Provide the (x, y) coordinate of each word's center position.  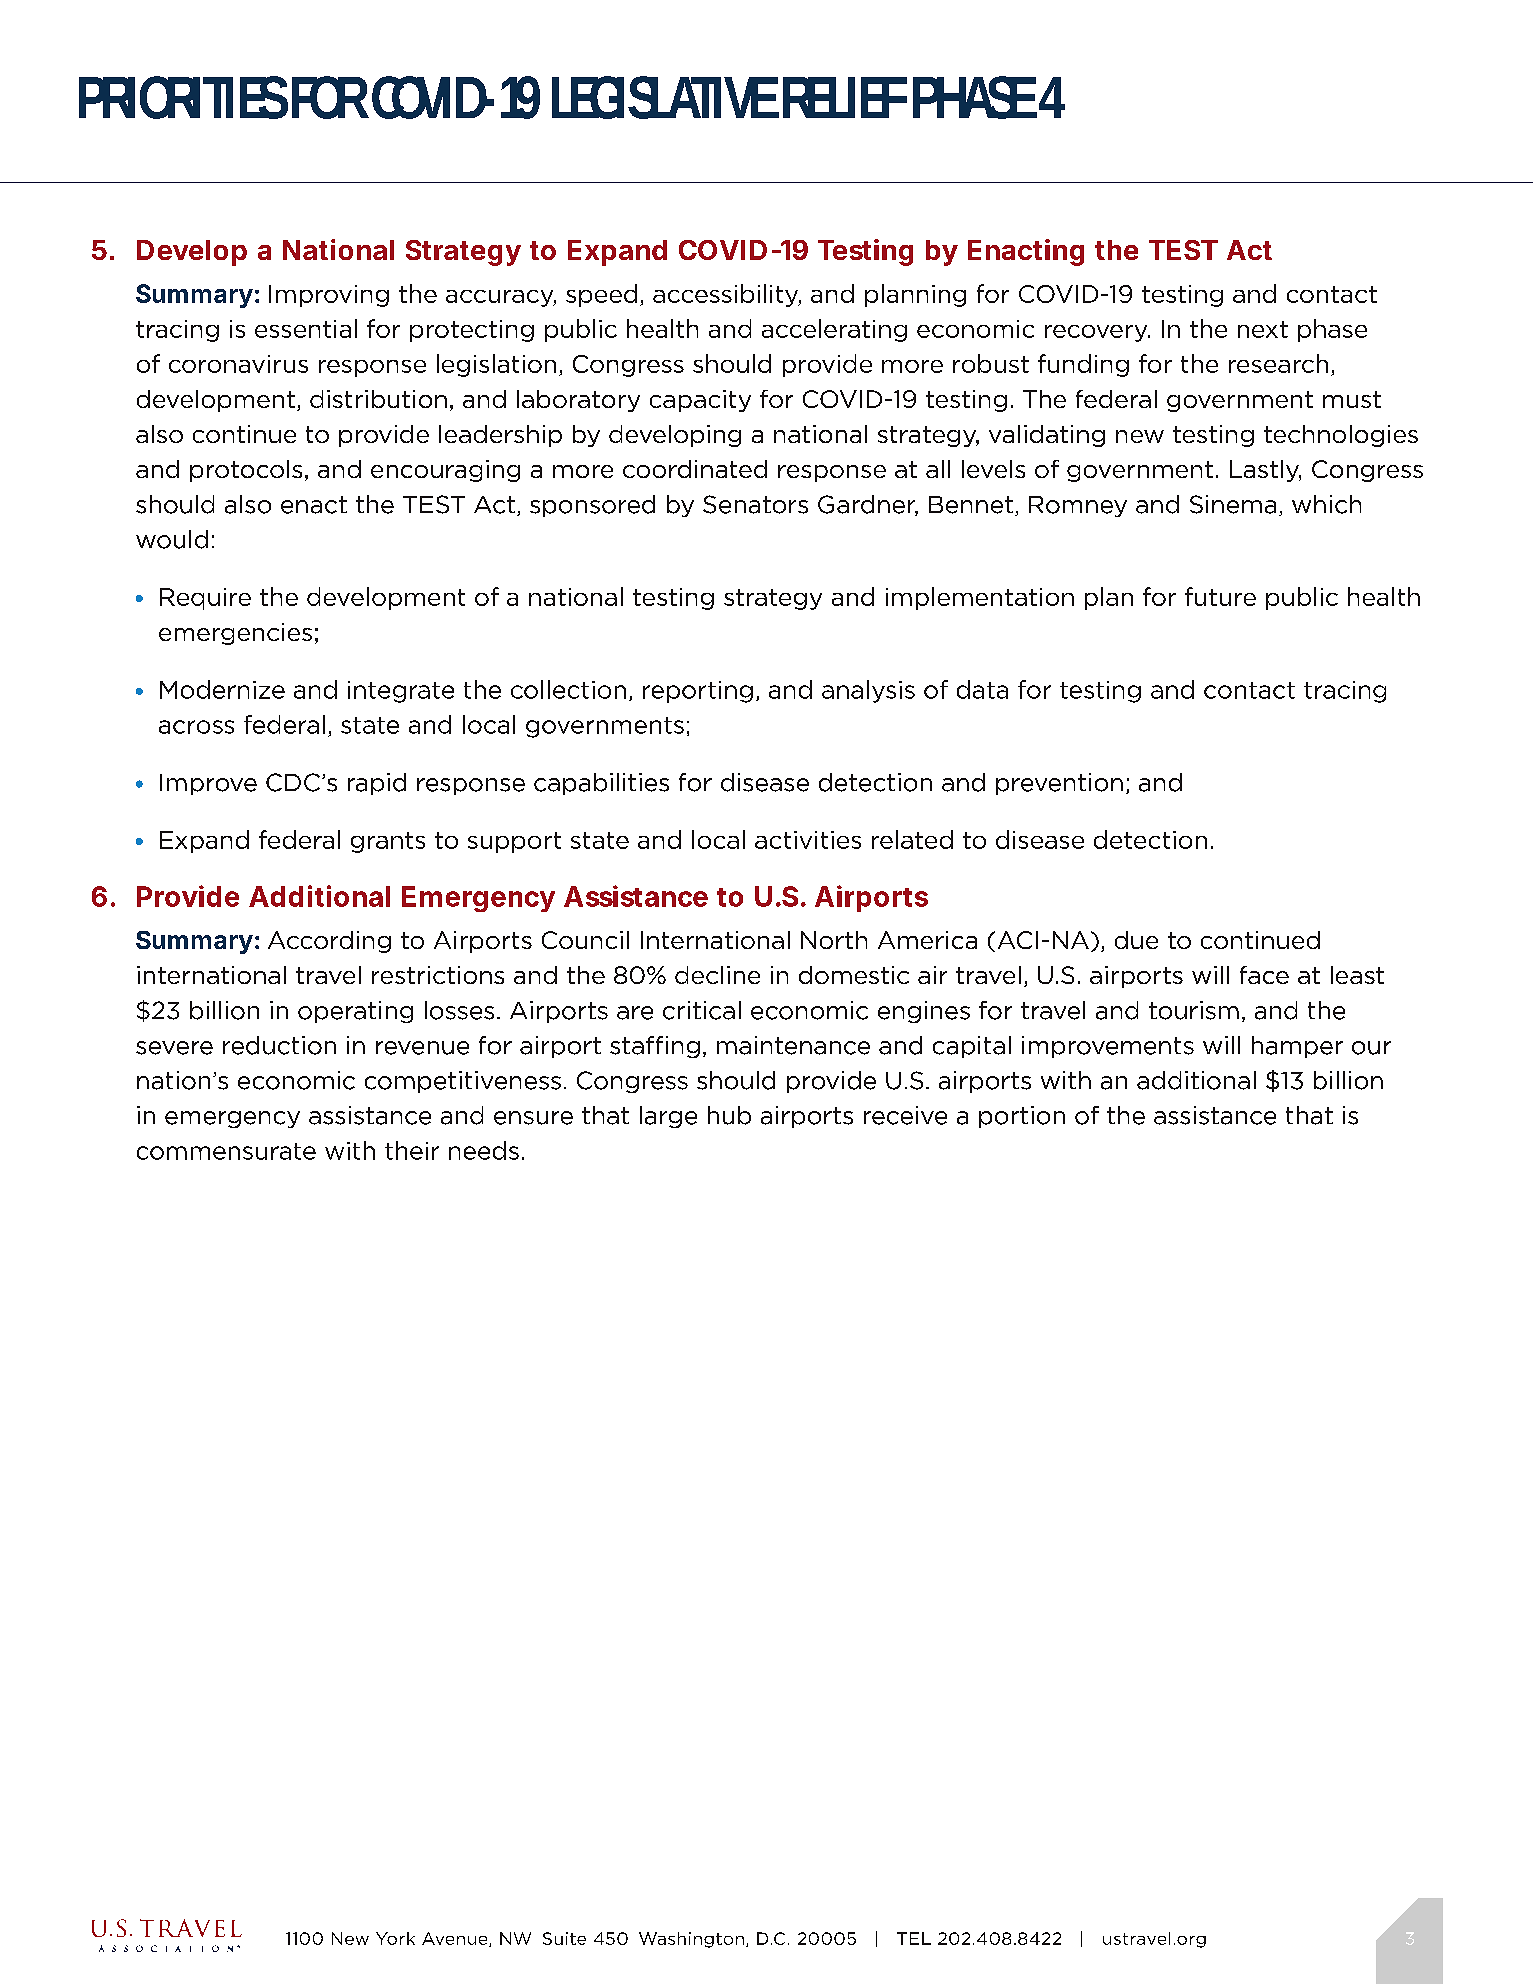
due (1136, 940)
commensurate (226, 1151)
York (395, 1938)
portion (1022, 1117)
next (1263, 329)
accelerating (834, 330)
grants (388, 842)
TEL (914, 1938)
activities (808, 840)
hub (729, 1115)
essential (306, 328)
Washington (691, 1940)
